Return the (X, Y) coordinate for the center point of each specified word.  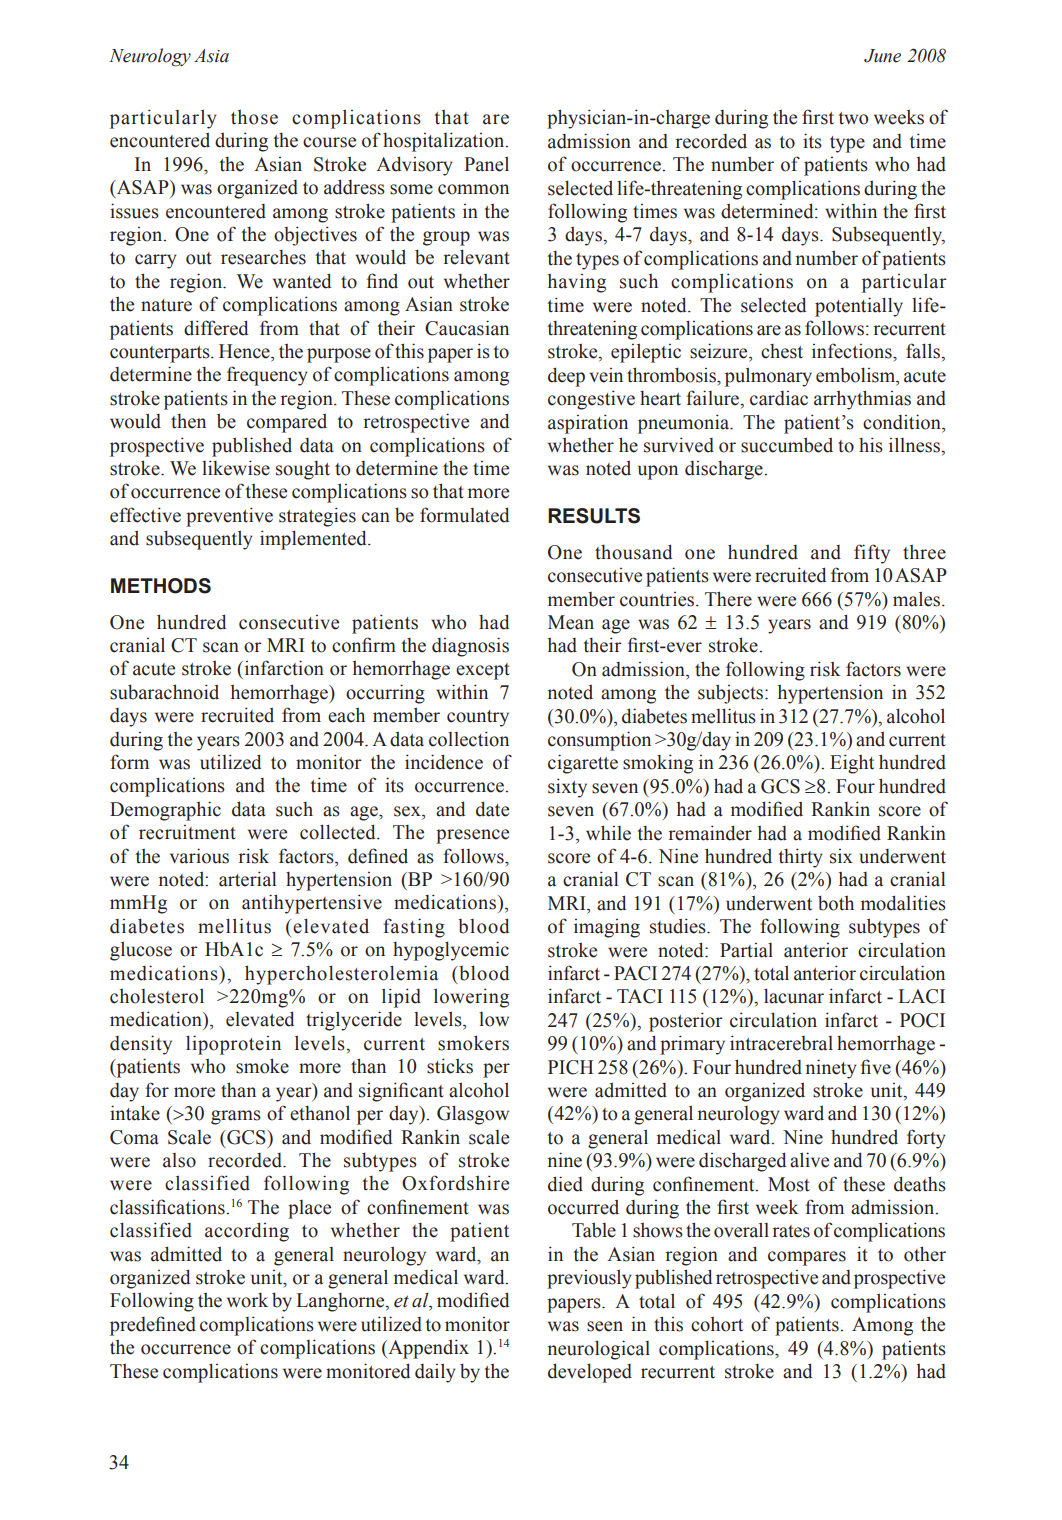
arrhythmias (862, 400)
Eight (852, 764)
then (188, 421)
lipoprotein (233, 1045)
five (876, 1067)
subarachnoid (164, 692)
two (854, 118)
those (254, 117)
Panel (486, 164)
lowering (471, 998)
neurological (599, 1350)
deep (566, 377)
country (478, 718)
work (247, 1300)
